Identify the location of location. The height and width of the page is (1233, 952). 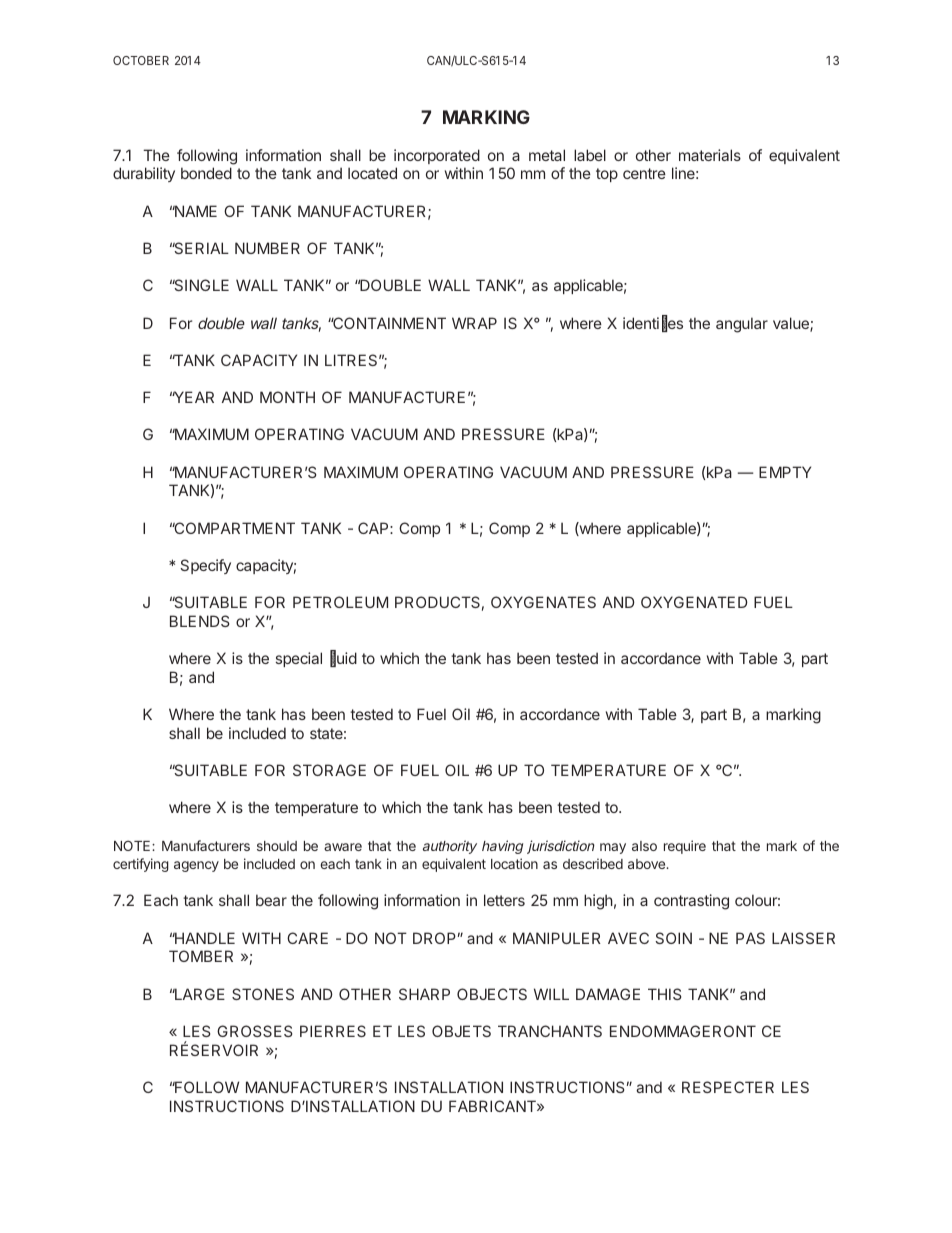
(514, 863).
